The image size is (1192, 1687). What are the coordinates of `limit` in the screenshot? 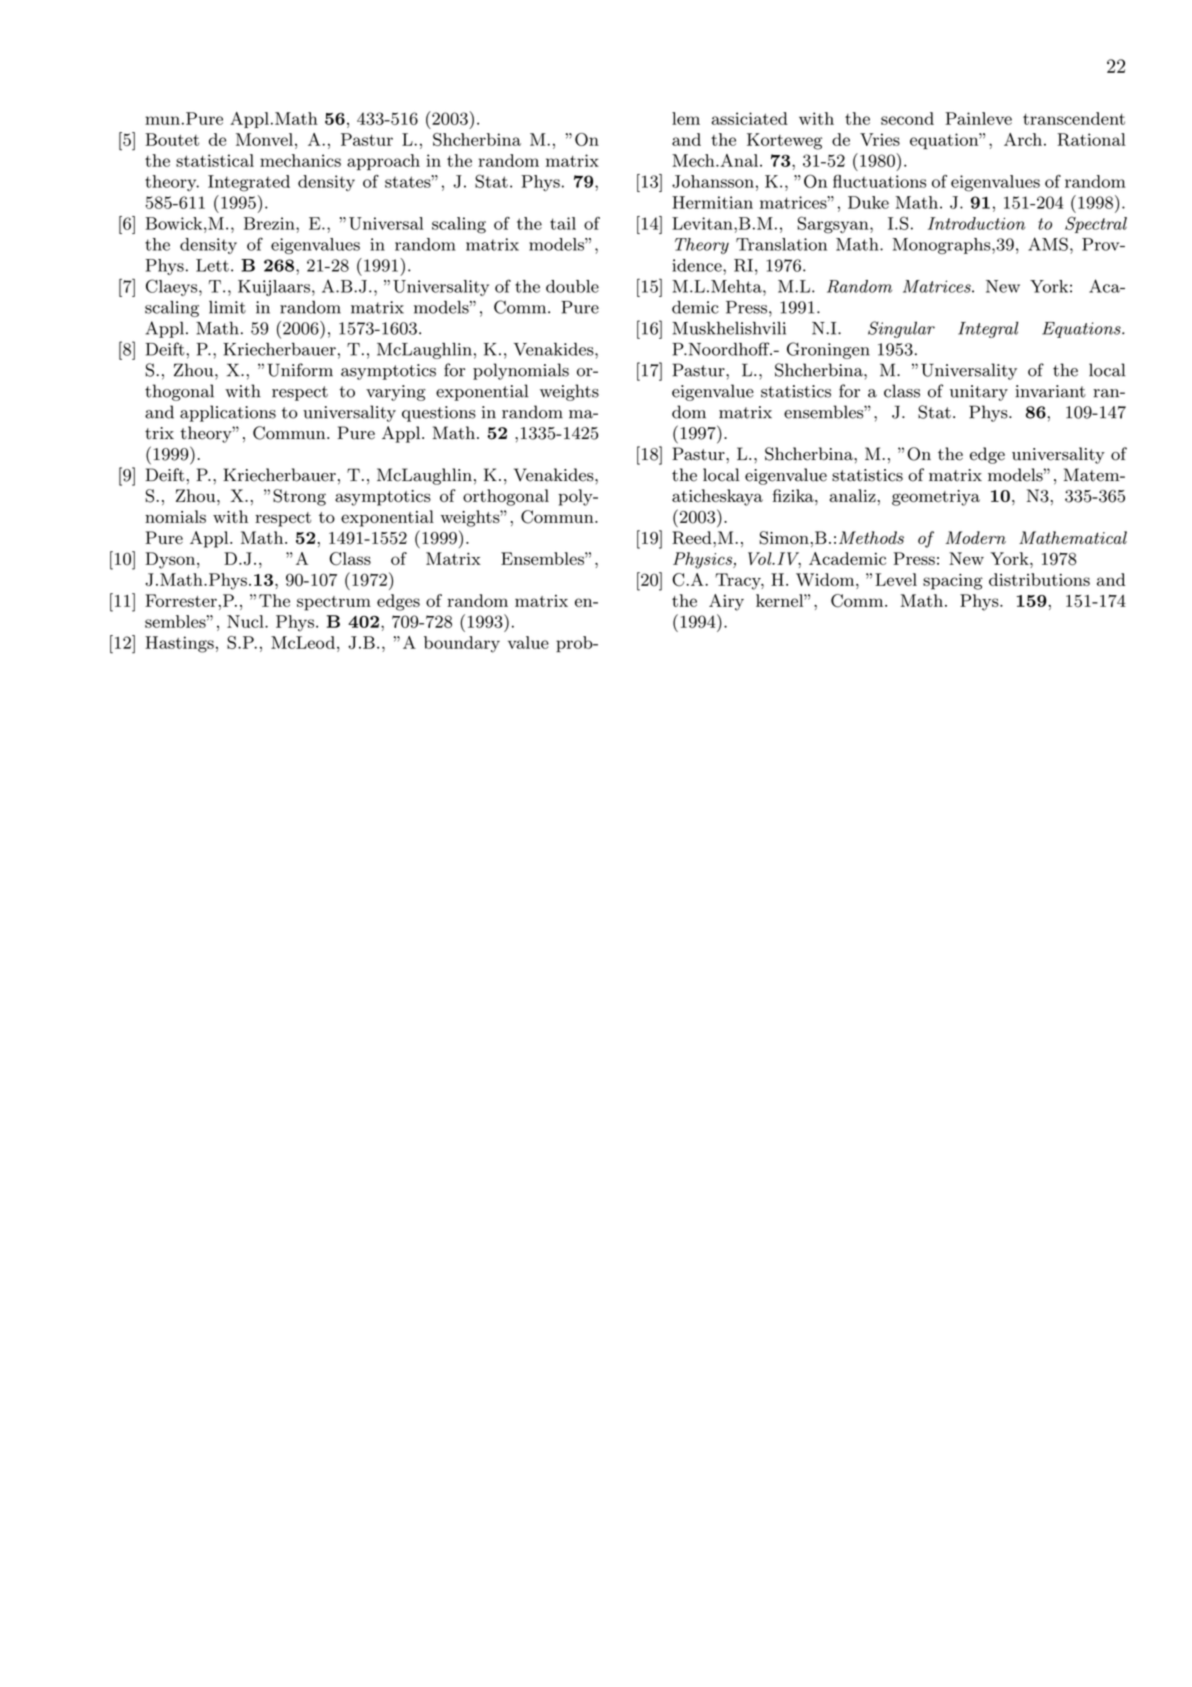 It's located at (227, 307).
